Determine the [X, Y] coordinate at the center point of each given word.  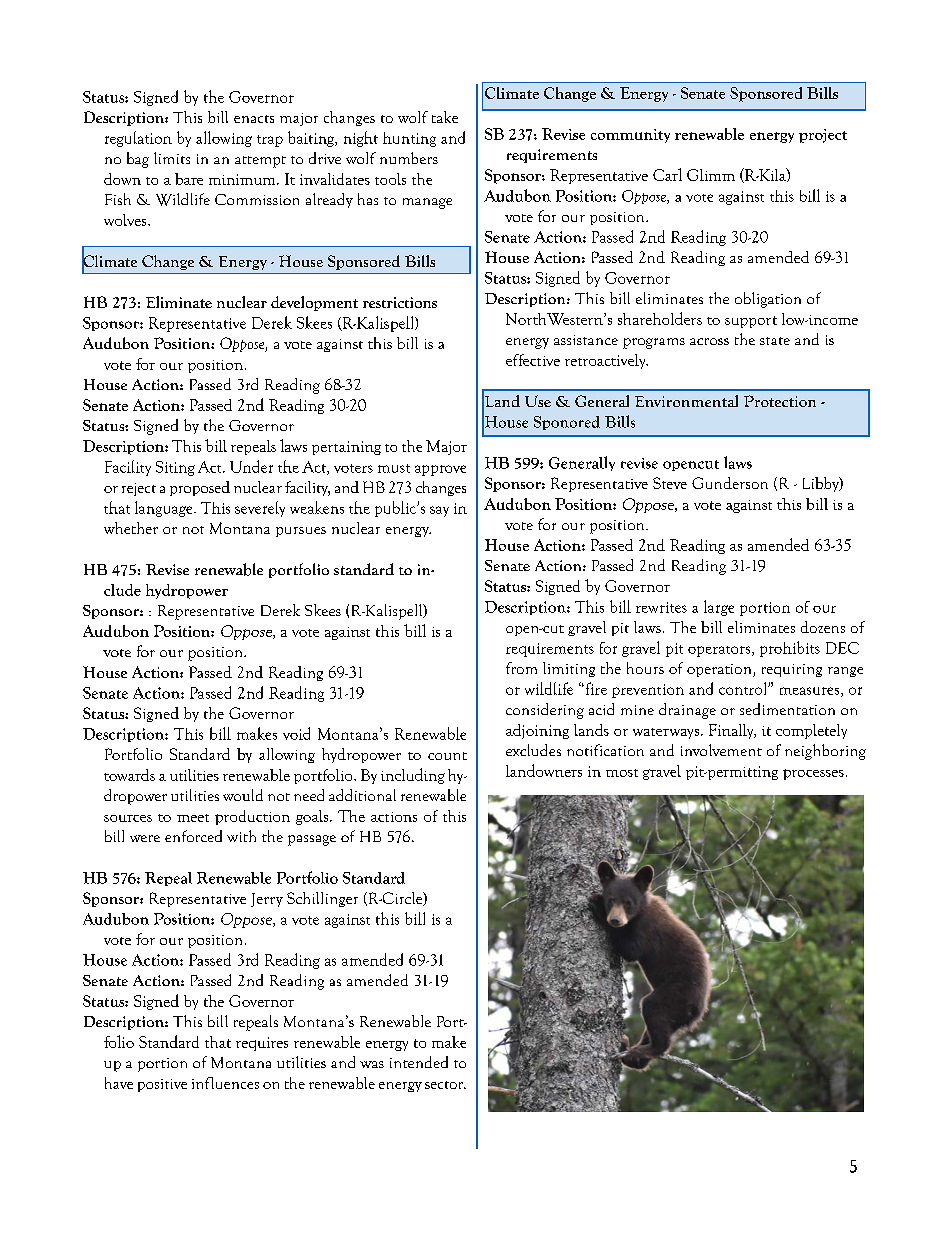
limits [172, 158]
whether [131, 528]
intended [419, 1062]
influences [225, 1083]
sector [445, 1085]
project [823, 136]
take [445, 117]
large [719, 608]
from [521, 668]
